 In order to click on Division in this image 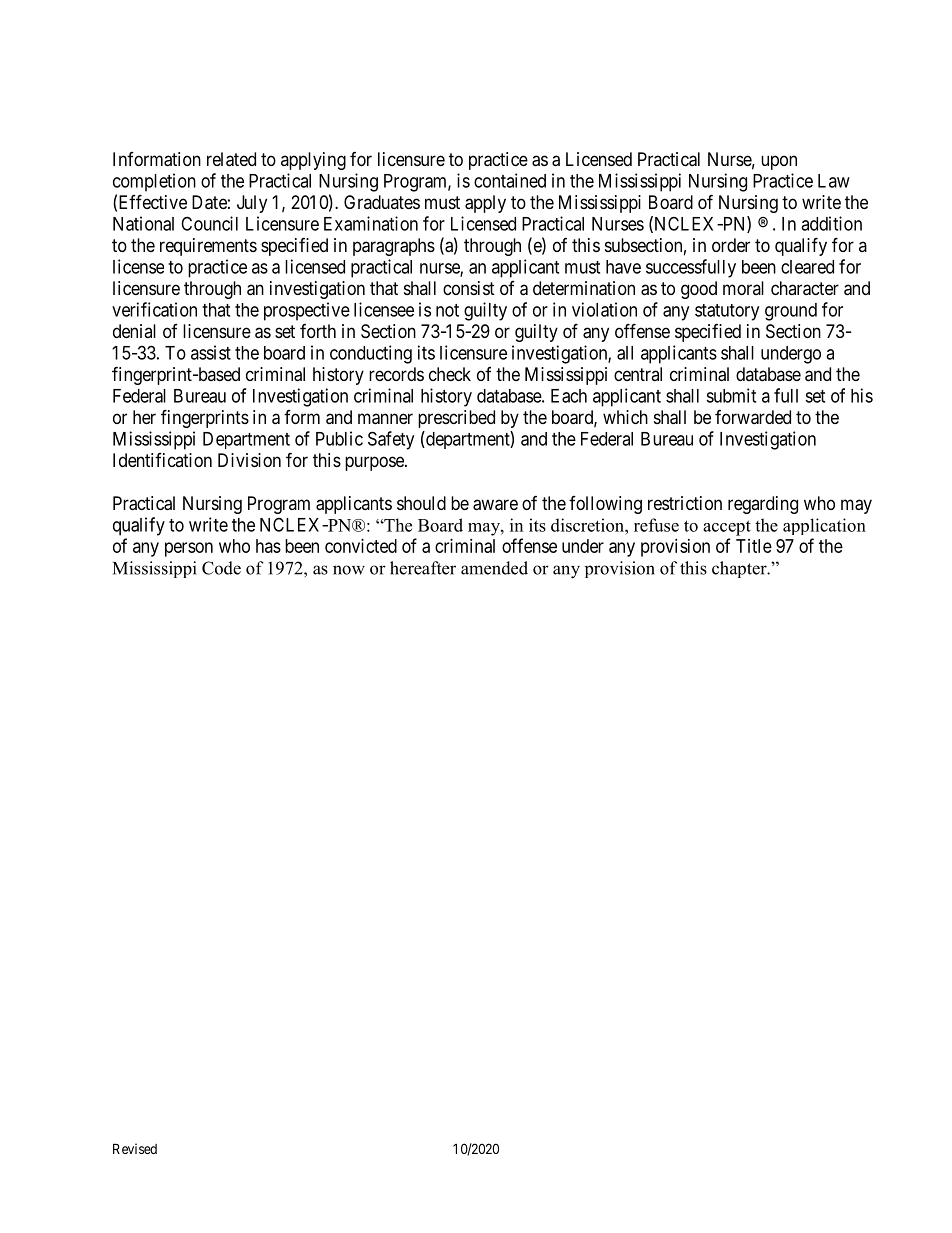, I will do `click(249, 460)`.
